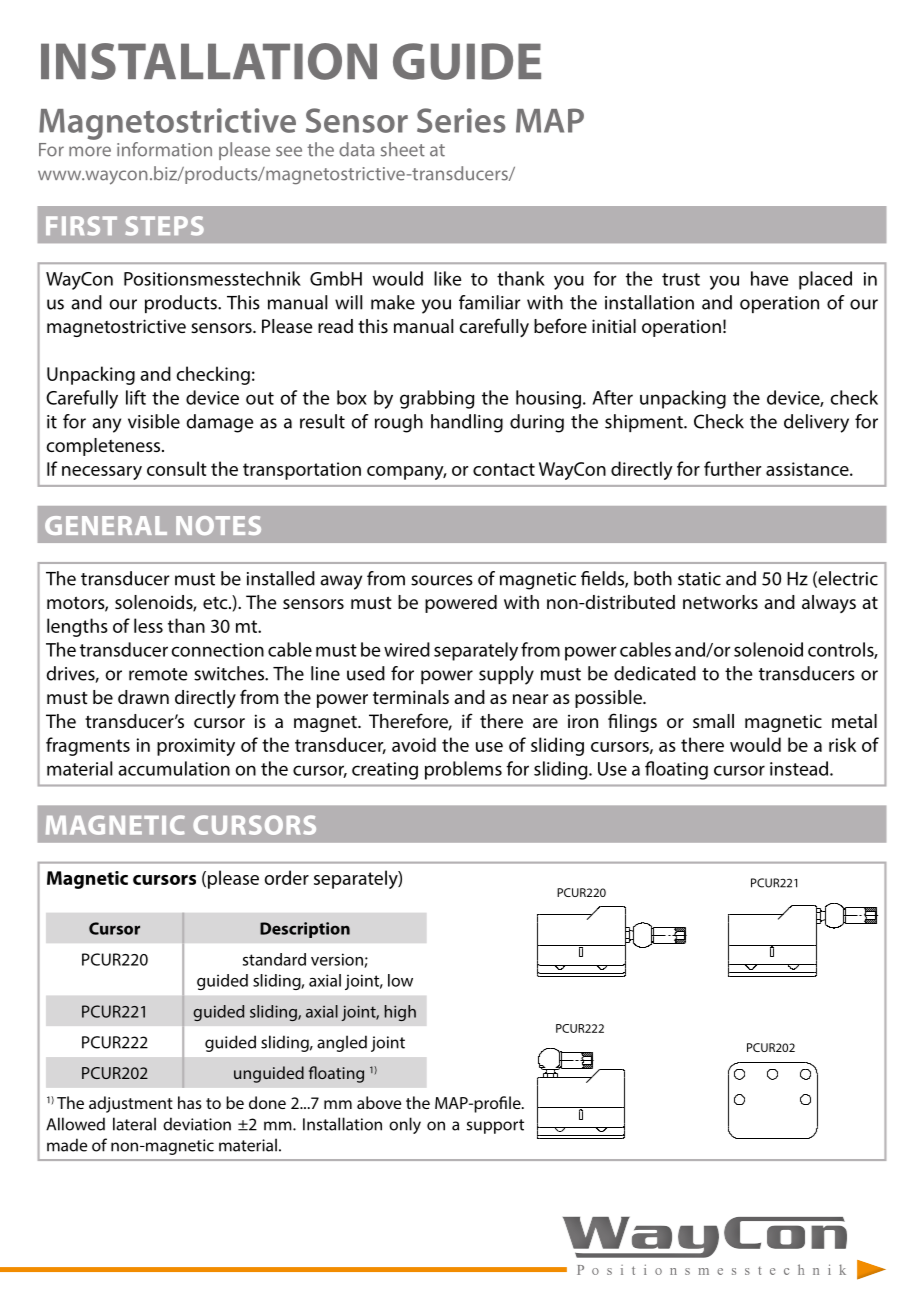  Describe the element at coordinates (134, 1124) in the screenshot. I see `lateral` at that location.
